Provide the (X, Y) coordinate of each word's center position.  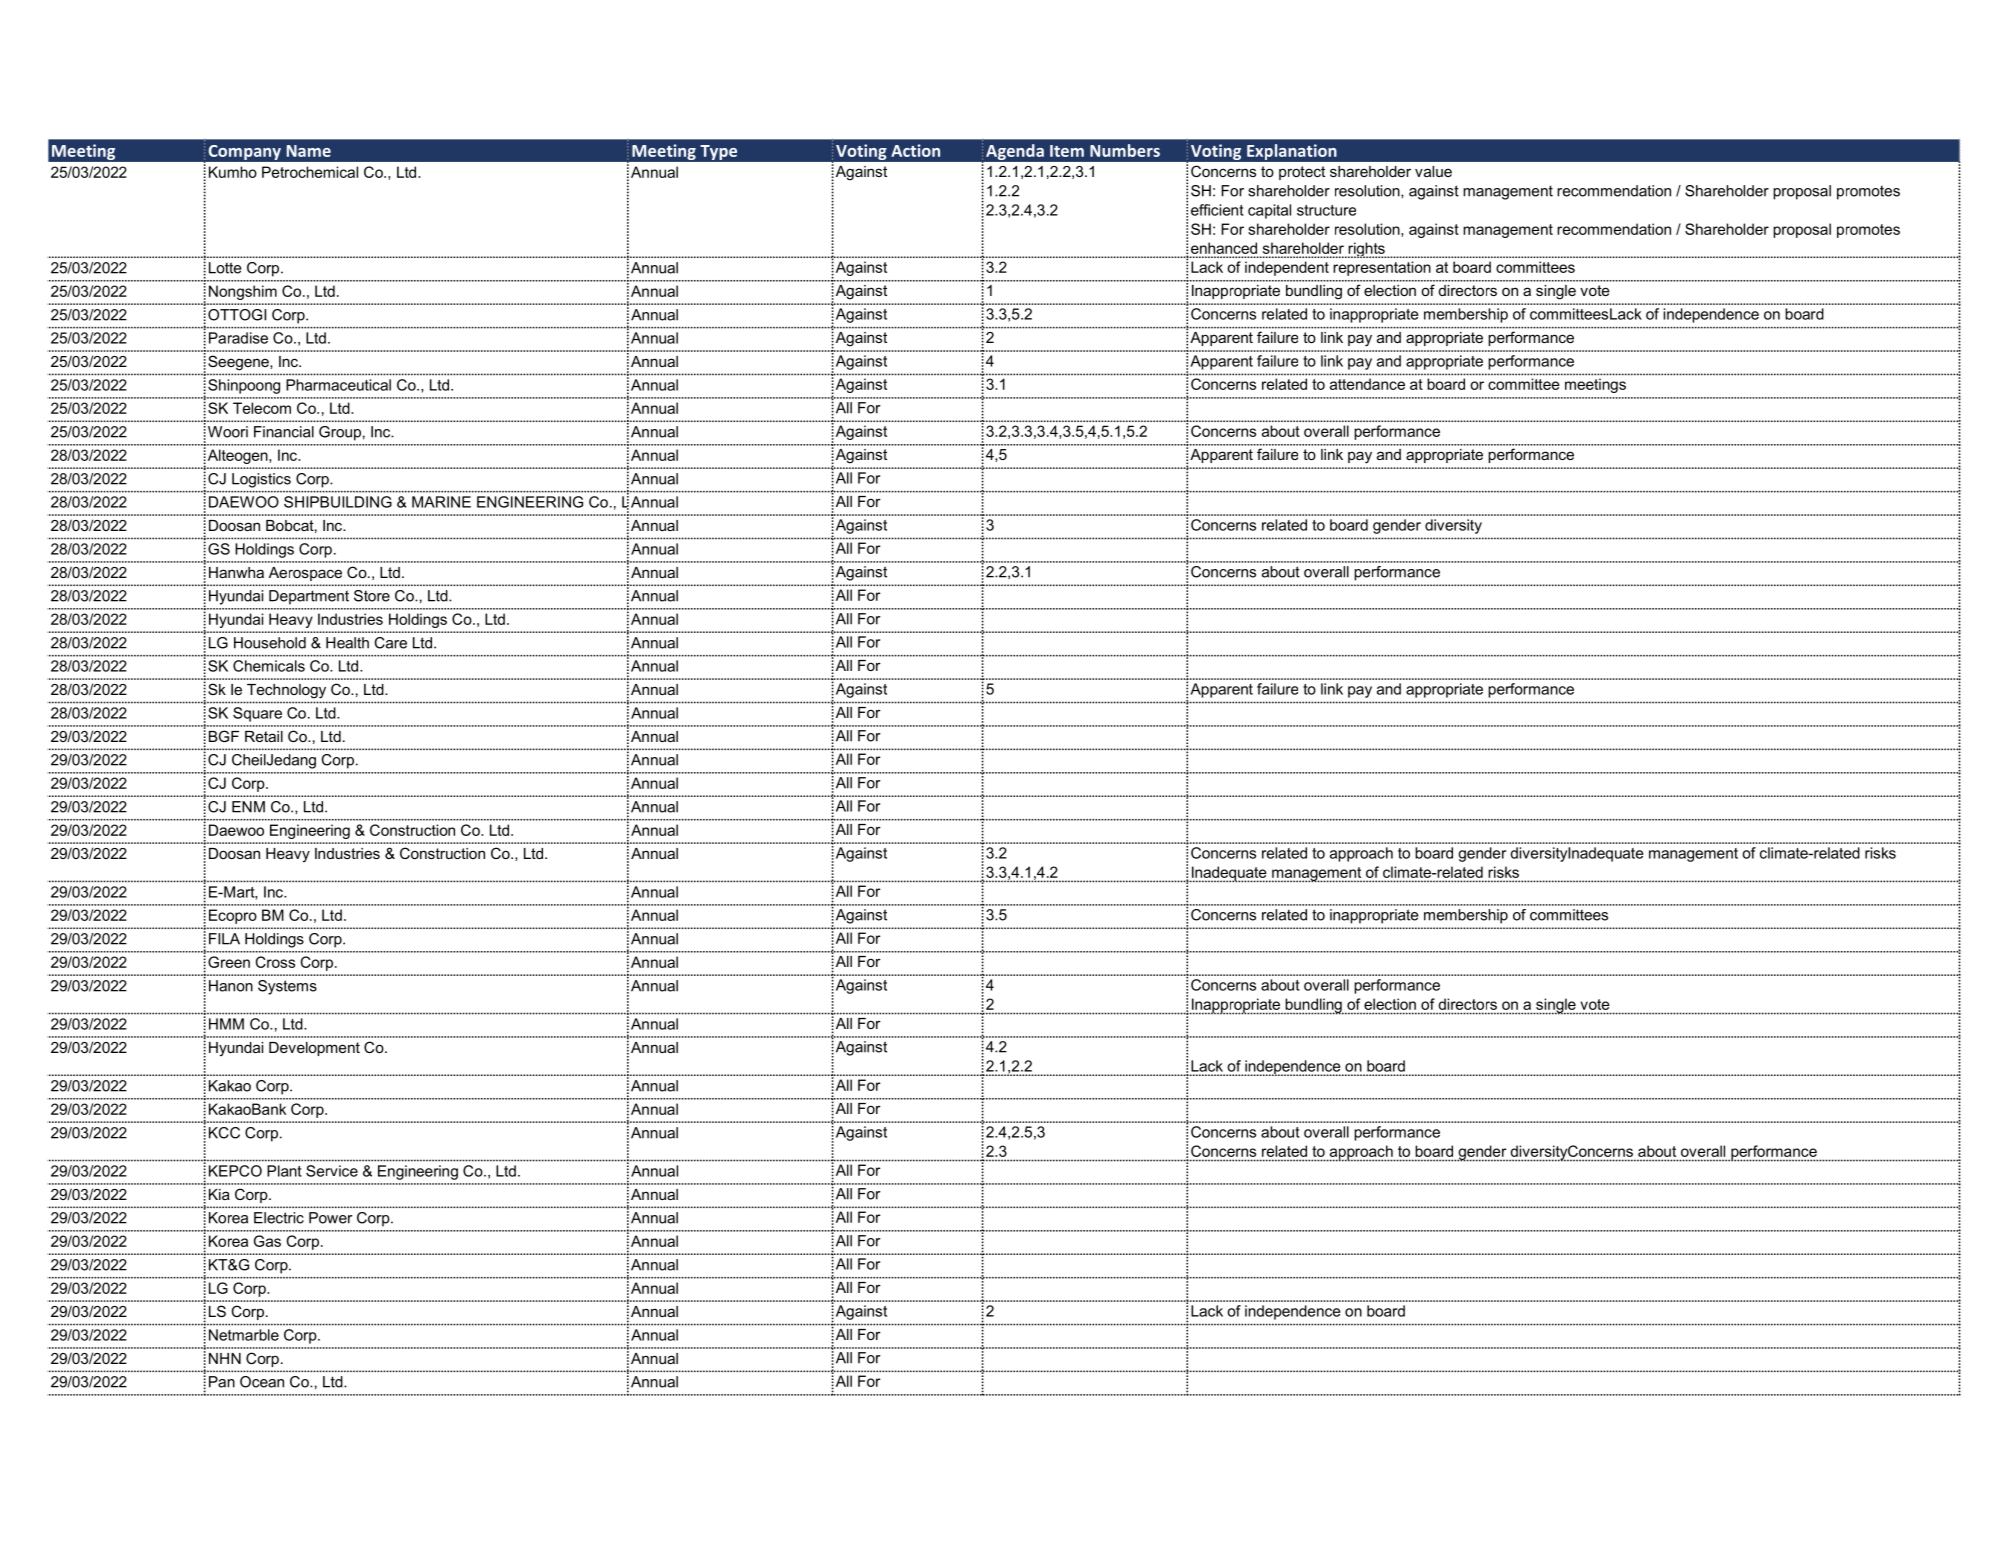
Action (915, 150)
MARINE (441, 502)
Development (314, 1049)
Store (372, 596)
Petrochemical (310, 172)
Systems (287, 987)
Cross (275, 962)
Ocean (262, 1382)
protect (1302, 173)
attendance (1367, 384)
